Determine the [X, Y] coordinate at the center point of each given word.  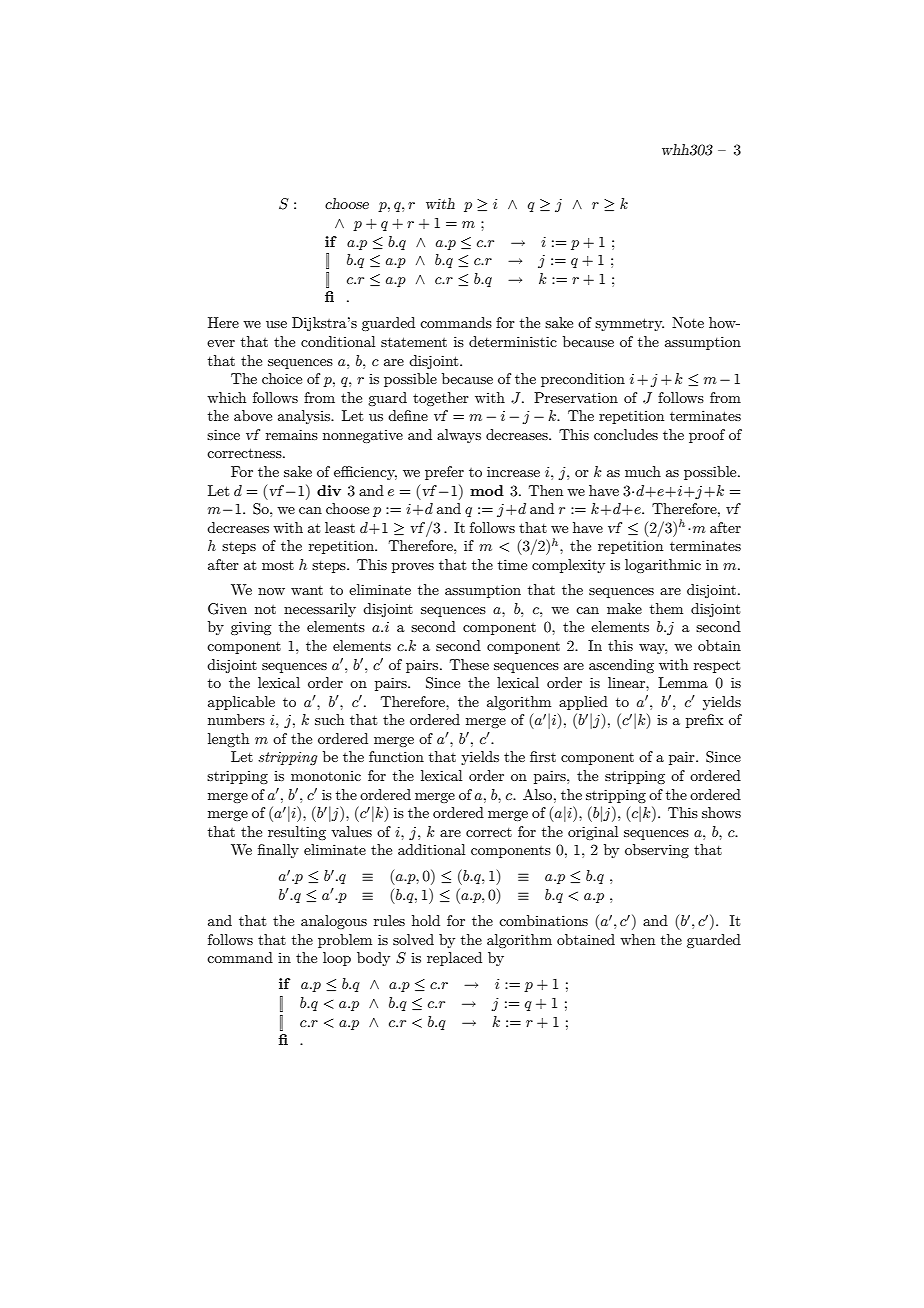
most [278, 565]
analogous [334, 922]
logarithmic [663, 566]
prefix [704, 721]
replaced [454, 959]
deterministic [513, 341]
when [637, 939]
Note [688, 322]
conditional [338, 341]
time [512, 564]
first [543, 756]
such [329, 719]
